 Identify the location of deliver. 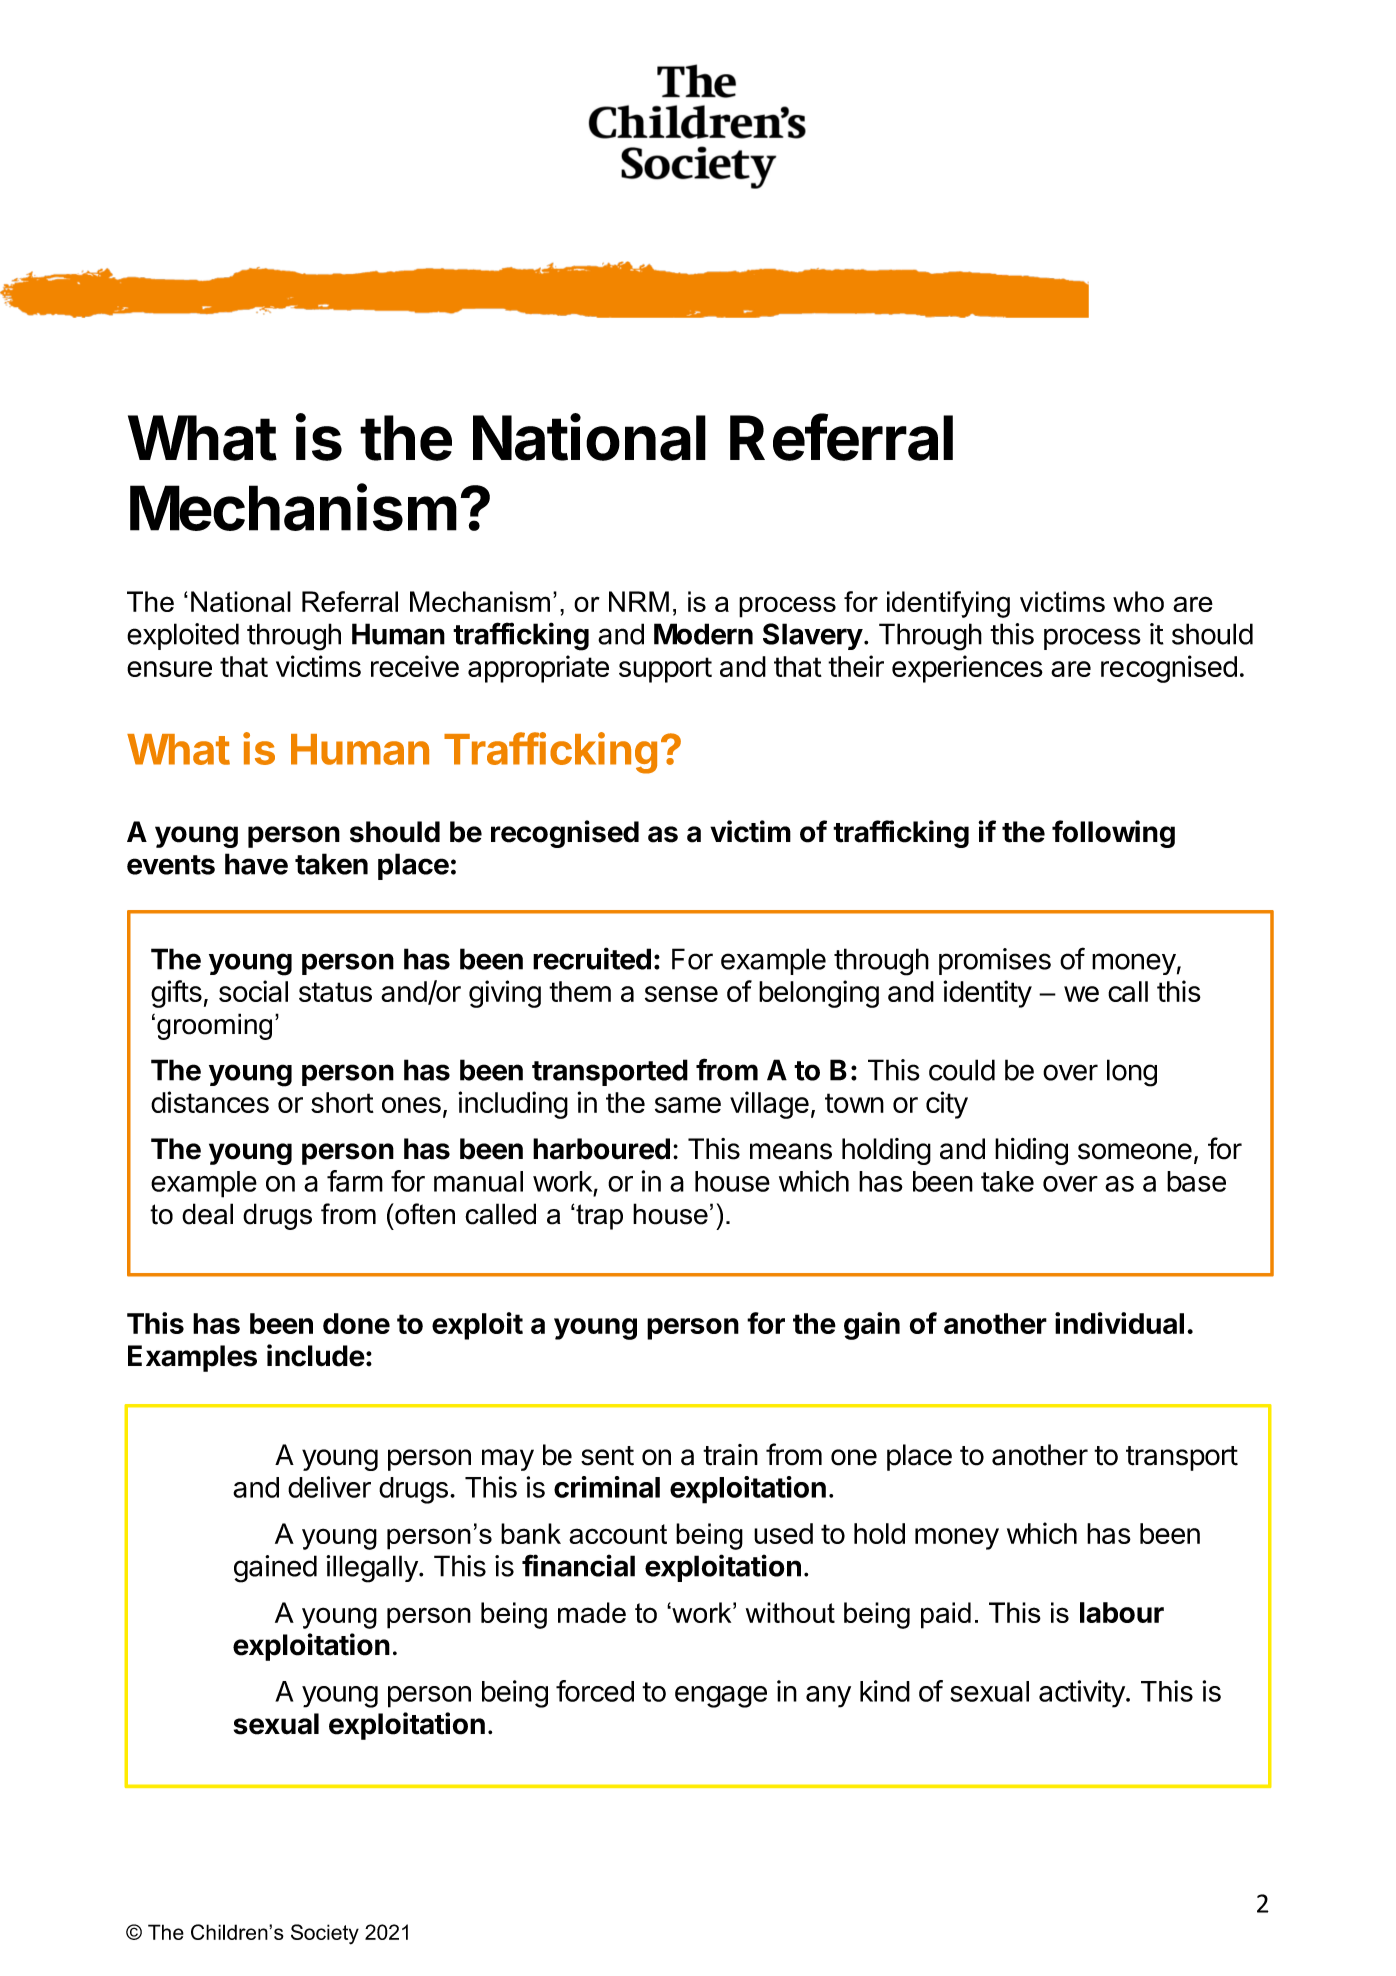
(329, 1487).
